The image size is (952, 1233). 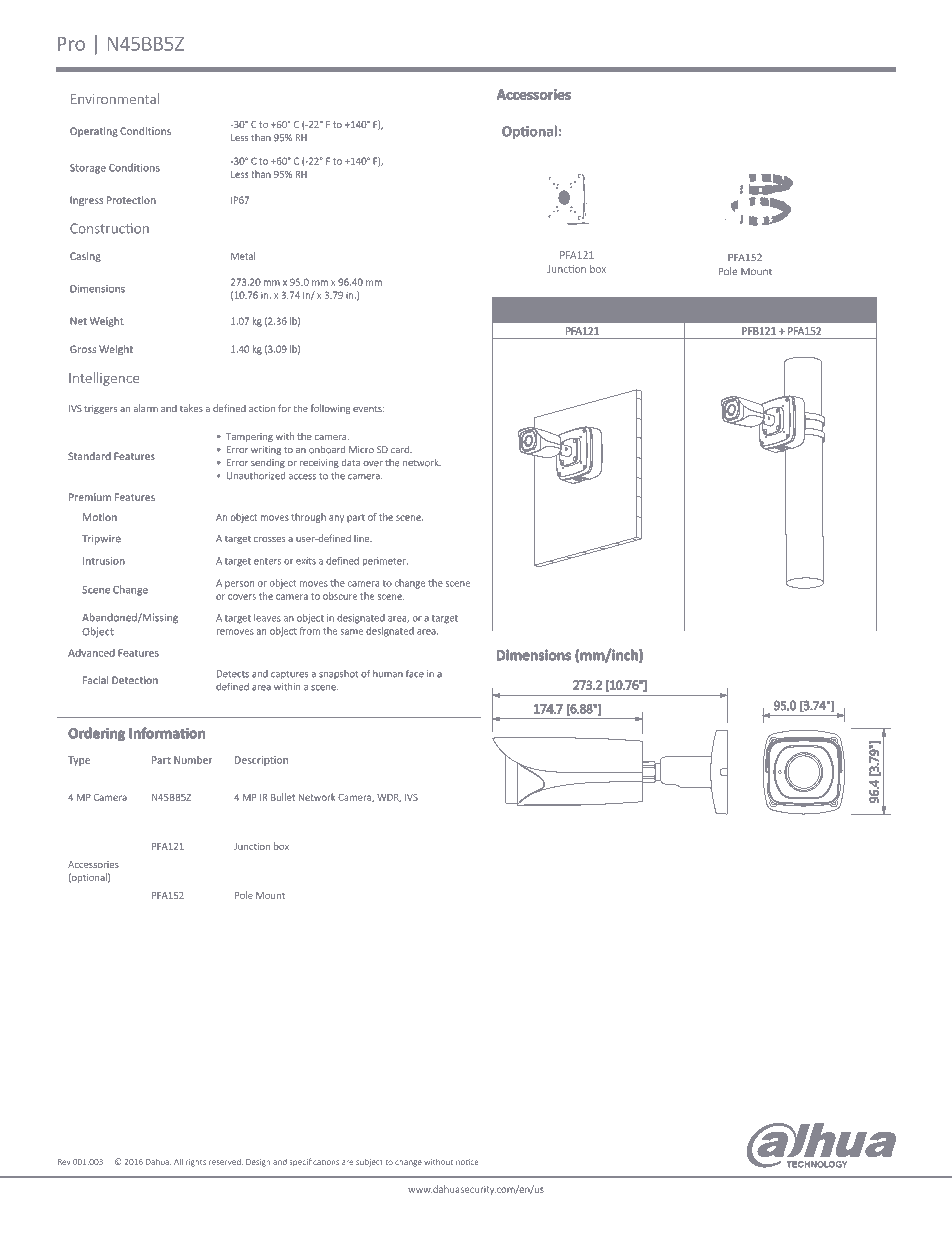 What do you see at coordinates (352, 632) in the screenshot?
I see `same` at bounding box center [352, 632].
